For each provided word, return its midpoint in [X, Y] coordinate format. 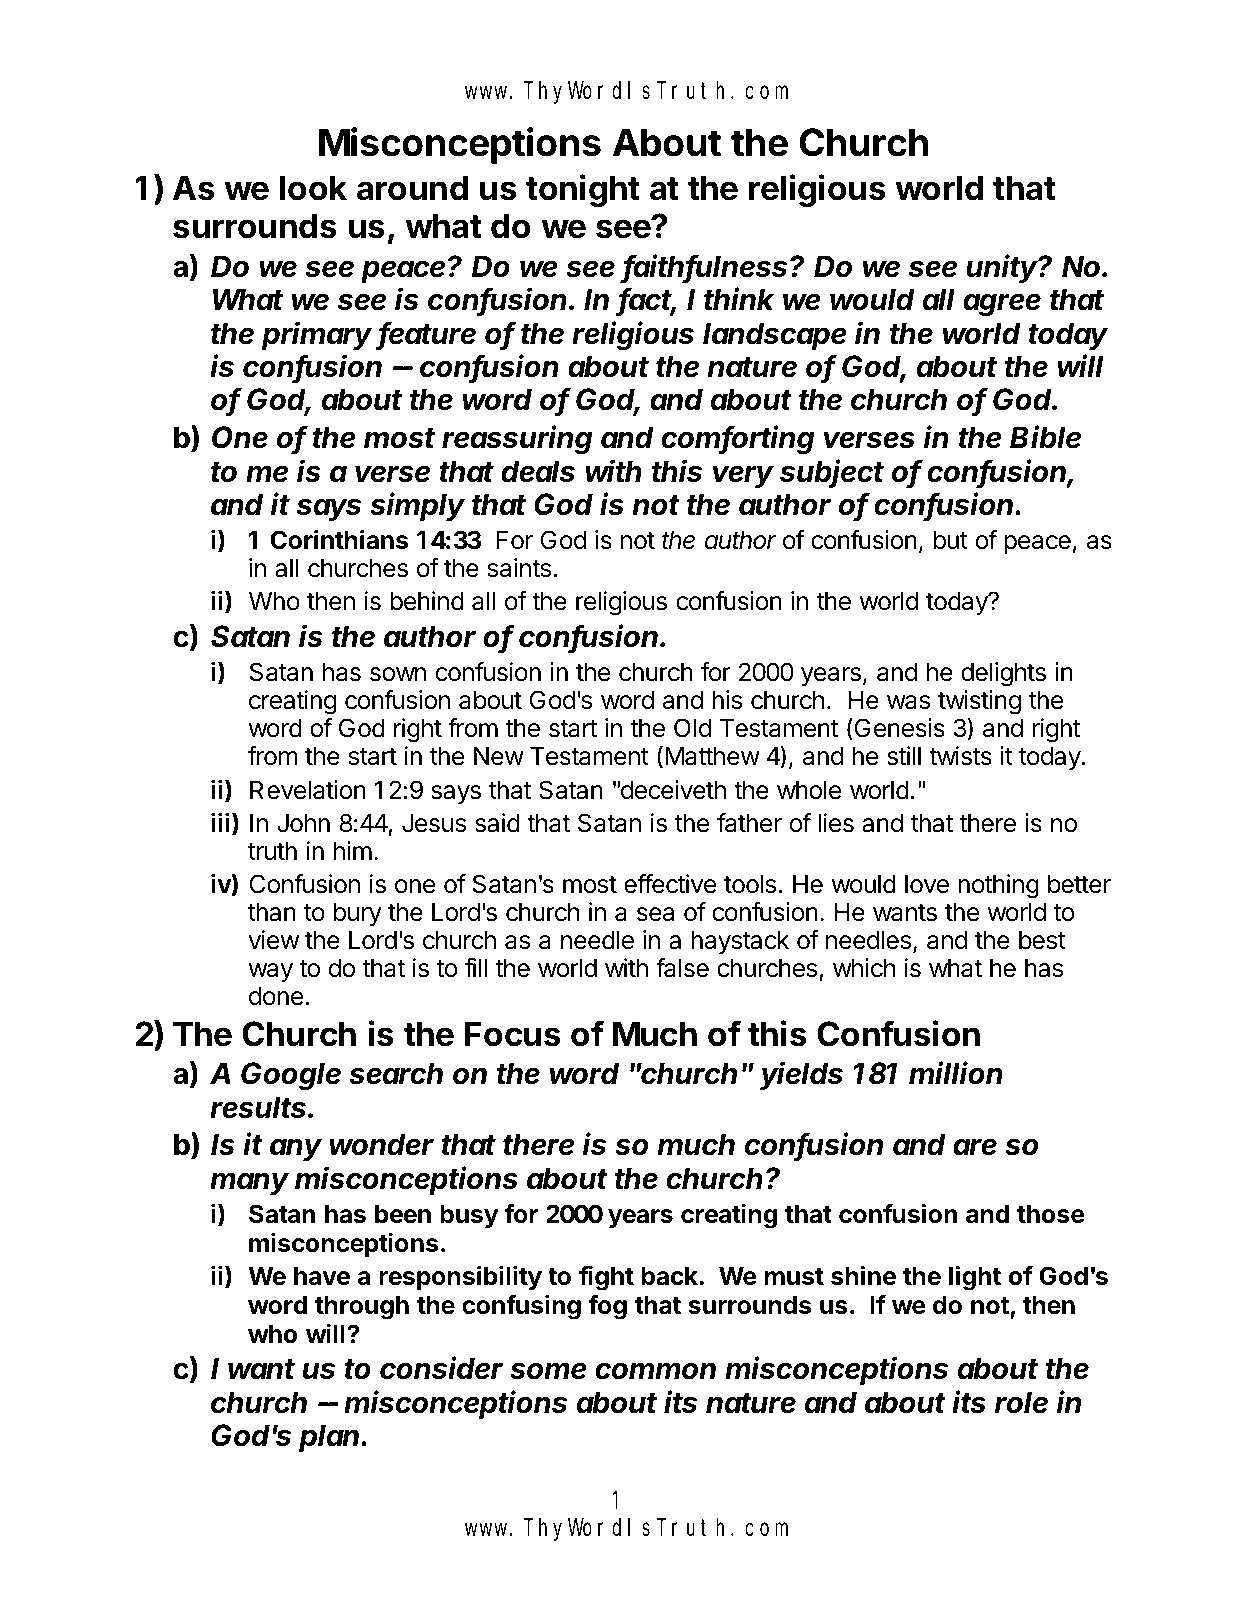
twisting [979, 704]
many [249, 1183]
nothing [998, 886]
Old [692, 728]
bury [358, 914]
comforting [738, 440]
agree [1002, 305]
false [682, 968]
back [671, 1276]
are [975, 1147]
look [313, 188]
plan [331, 1438]
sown [398, 674]
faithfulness [707, 267]
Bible [1045, 437]
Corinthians [339, 539]
